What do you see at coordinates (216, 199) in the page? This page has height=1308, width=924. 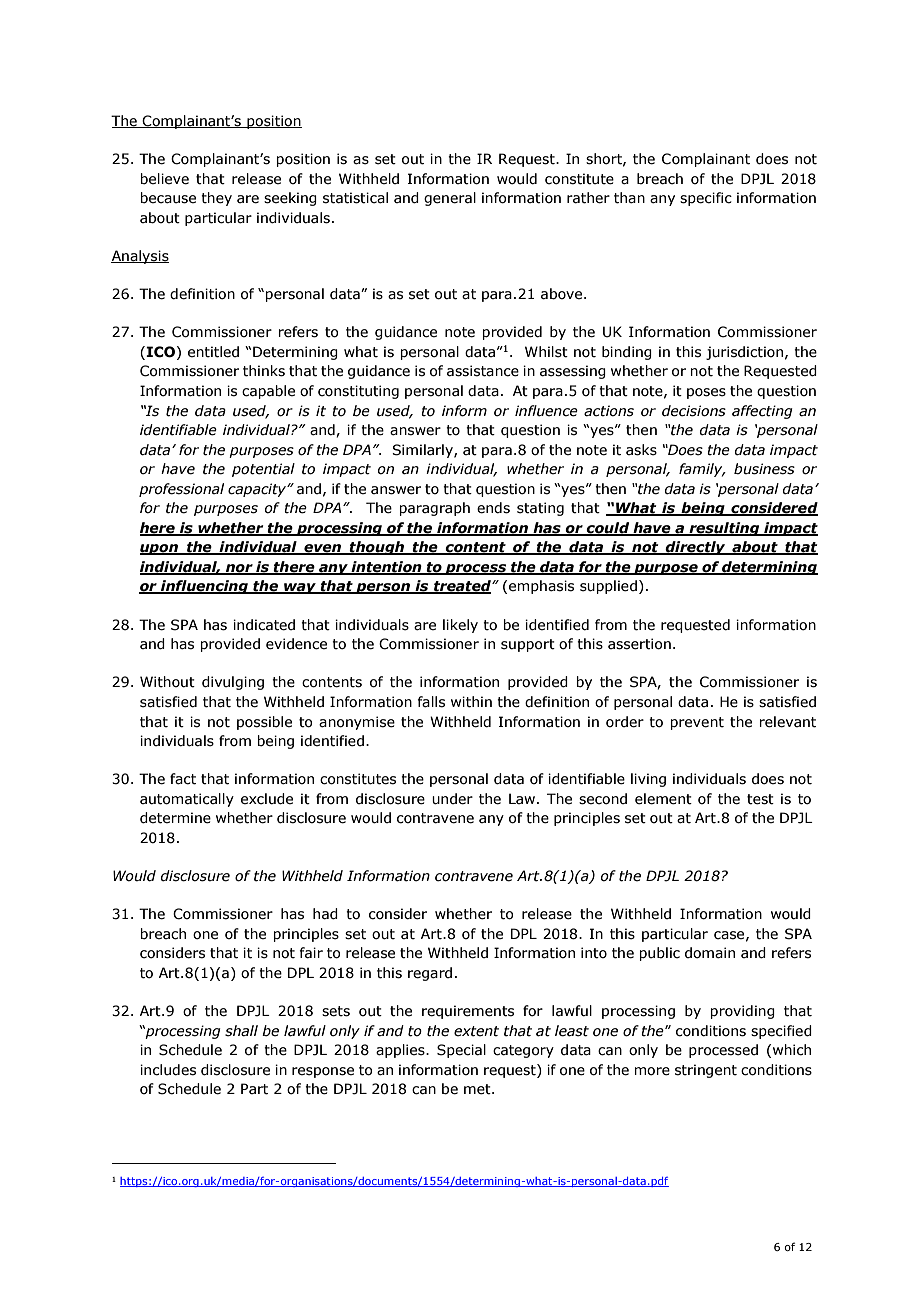 I see `they` at bounding box center [216, 199].
